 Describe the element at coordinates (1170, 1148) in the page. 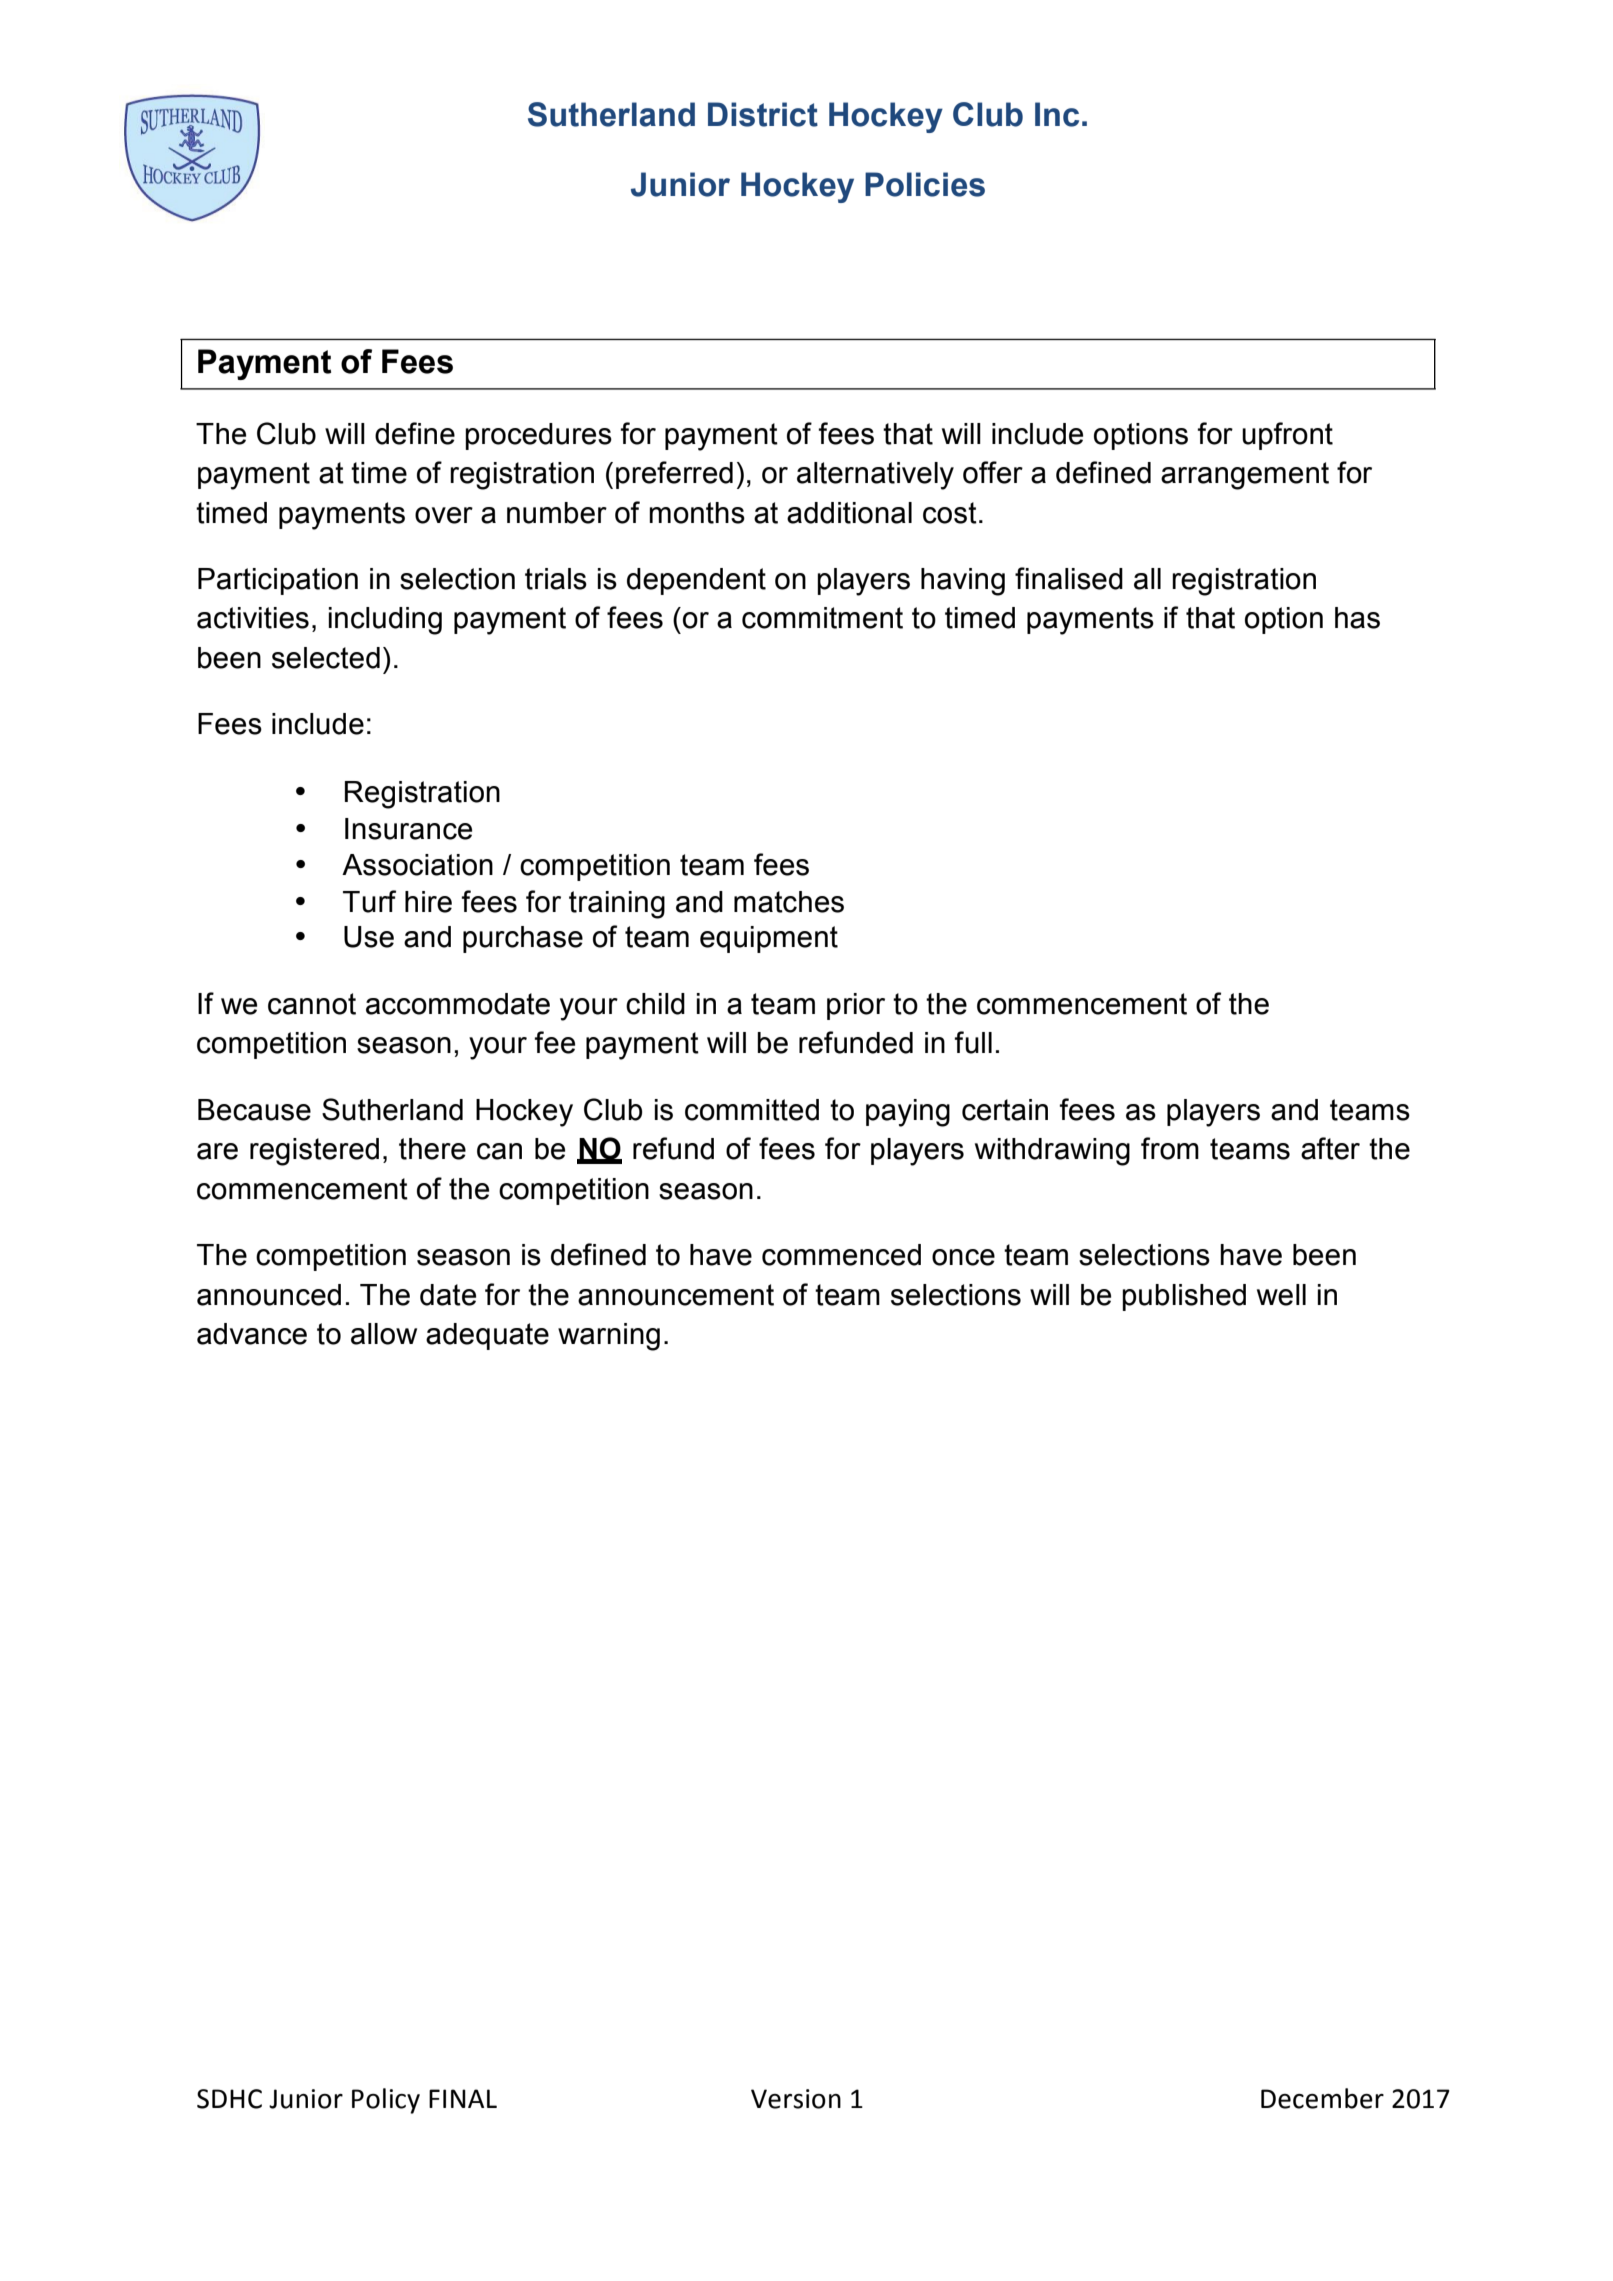

I see `from` at that location.
